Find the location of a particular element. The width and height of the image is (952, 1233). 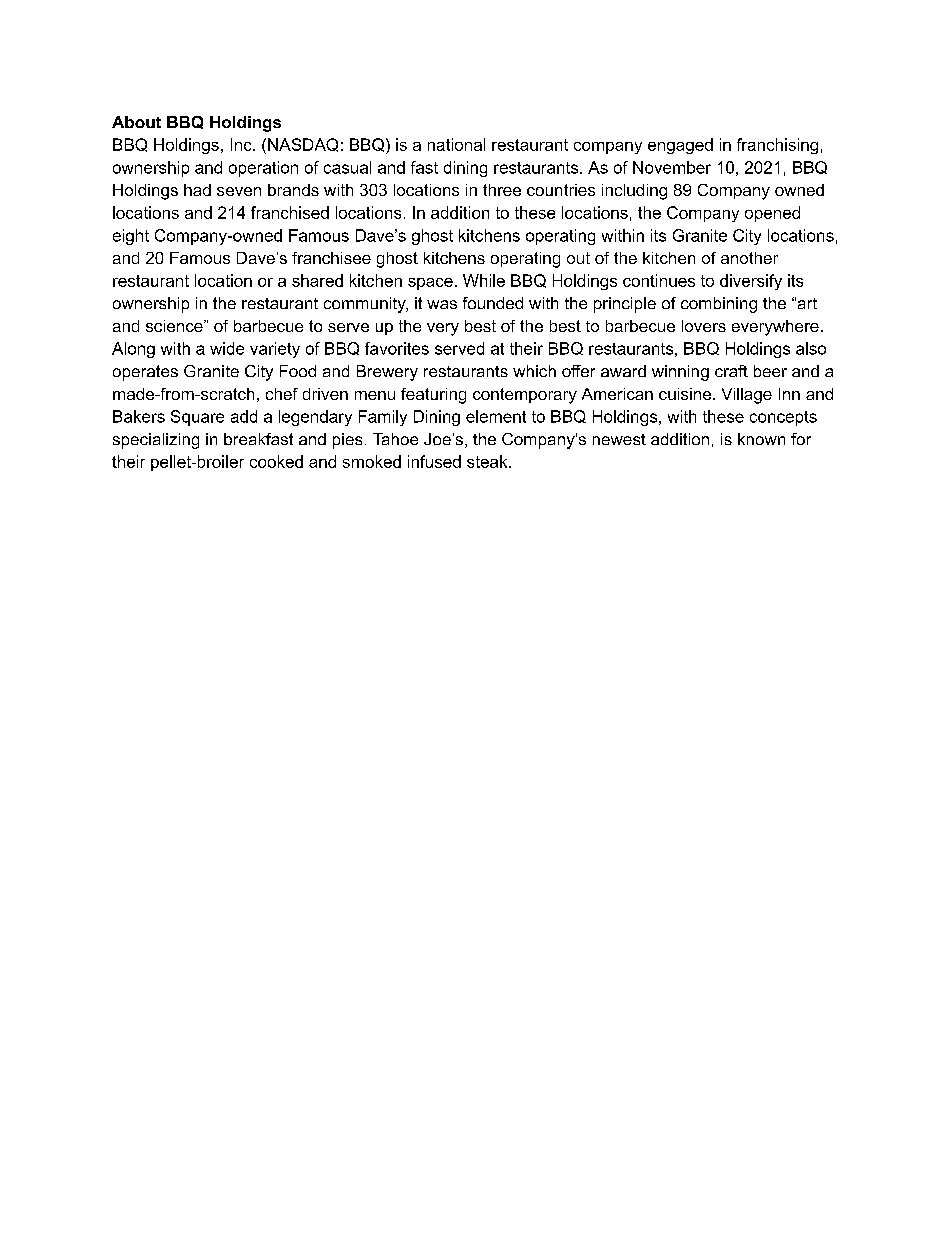

national is located at coordinates (456, 144).
